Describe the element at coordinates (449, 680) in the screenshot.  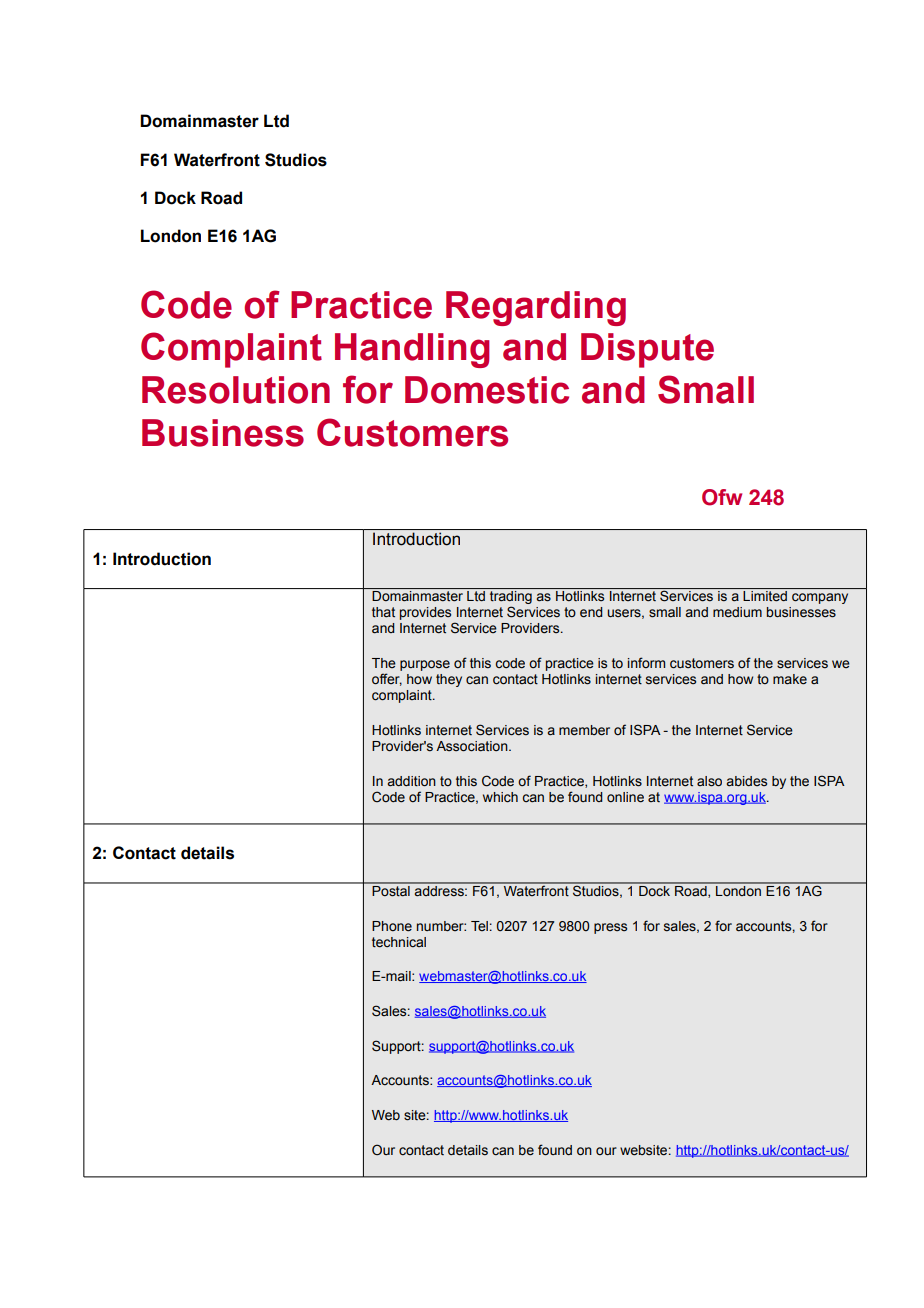
I see `they` at that location.
